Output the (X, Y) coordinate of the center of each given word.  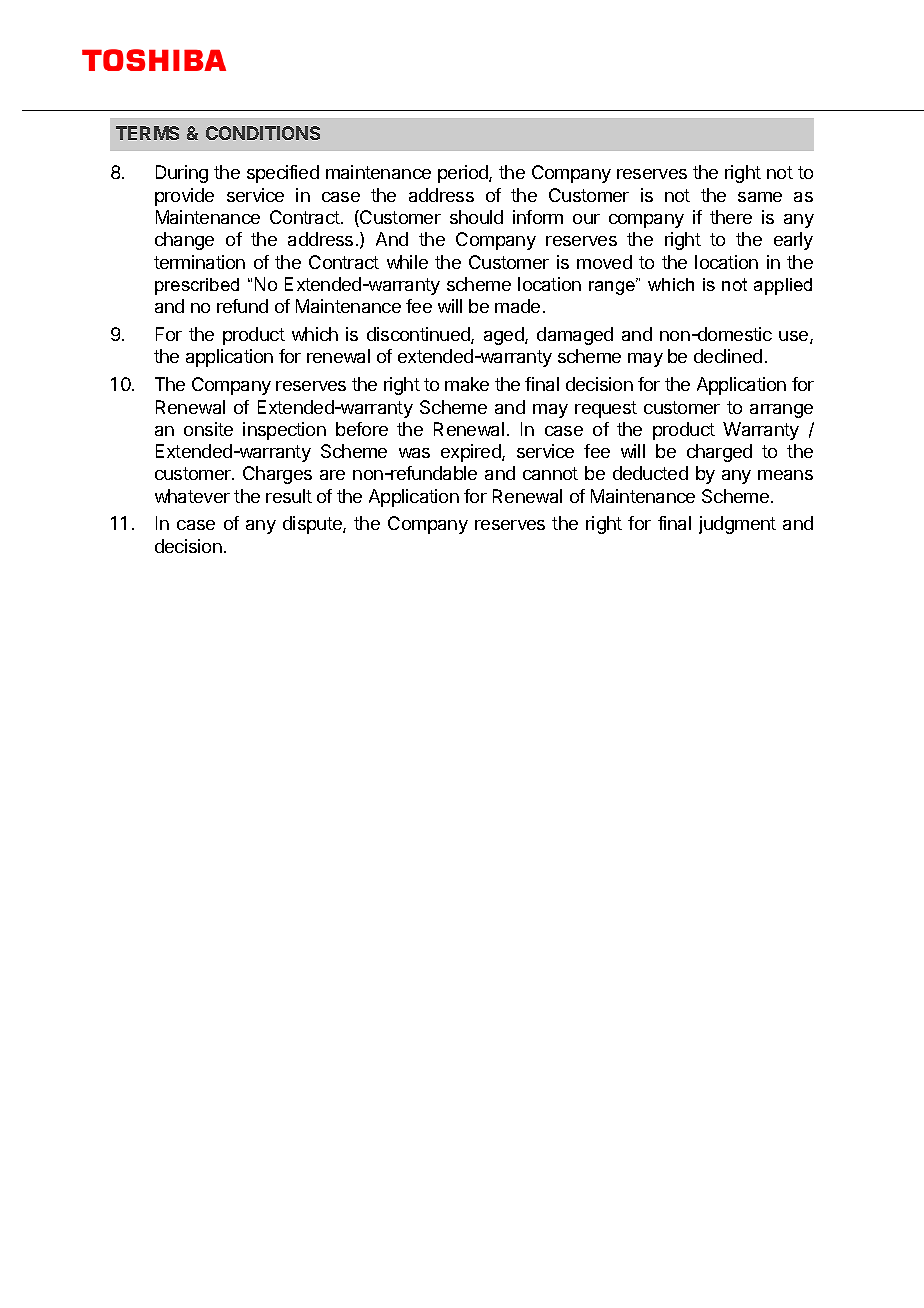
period (464, 174)
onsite (208, 429)
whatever (192, 496)
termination (199, 262)
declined (728, 356)
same (760, 197)
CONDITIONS (263, 133)
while (407, 262)
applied (783, 286)
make (467, 384)
